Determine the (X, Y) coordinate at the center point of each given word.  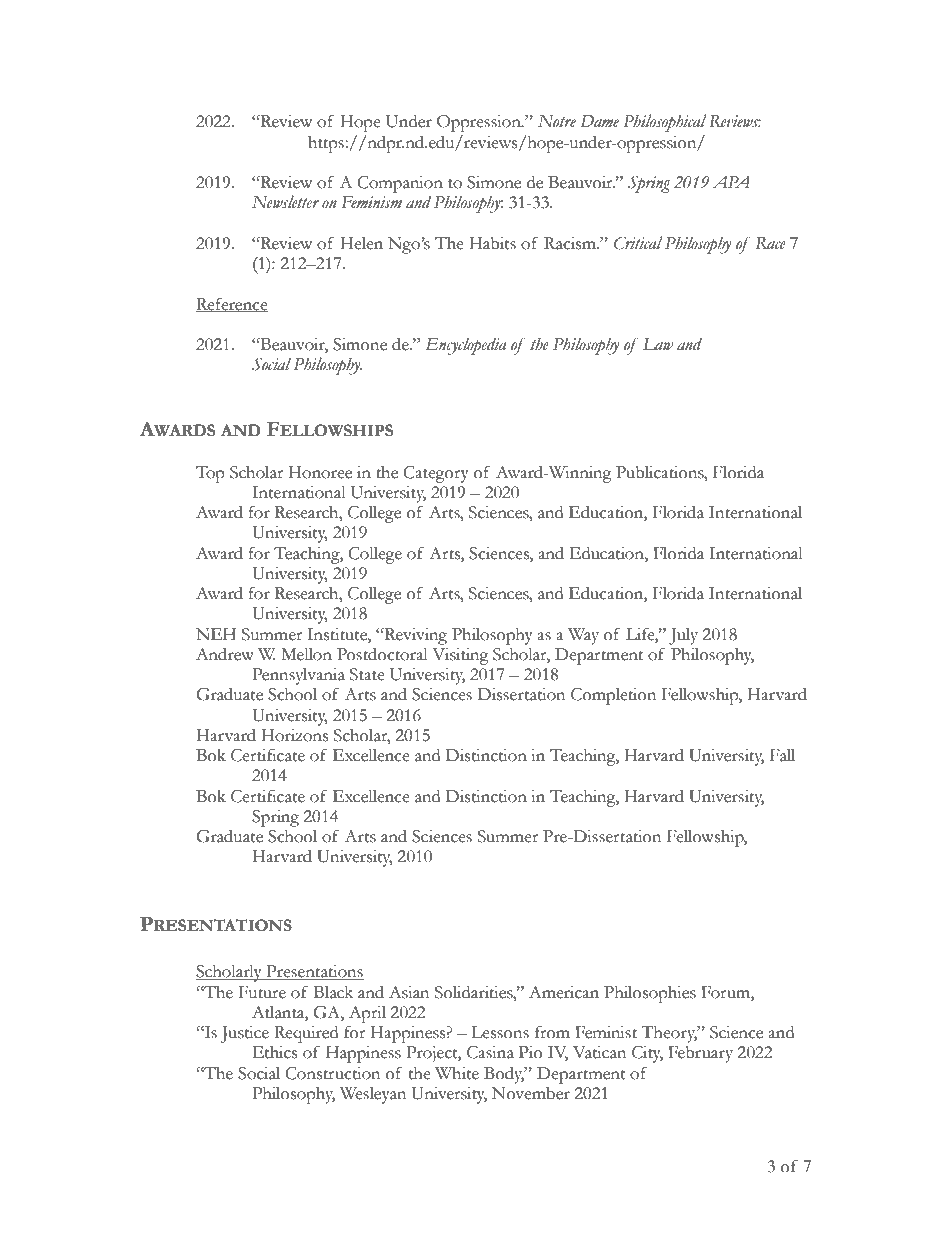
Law (658, 344)
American (564, 992)
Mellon (306, 654)
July (683, 636)
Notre (557, 121)
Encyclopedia (466, 346)
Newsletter (285, 202)
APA (731, 182)
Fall (782, 755)
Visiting (460, 656)
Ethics (275, 1052)
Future (262, 992)
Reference (232, 304)
